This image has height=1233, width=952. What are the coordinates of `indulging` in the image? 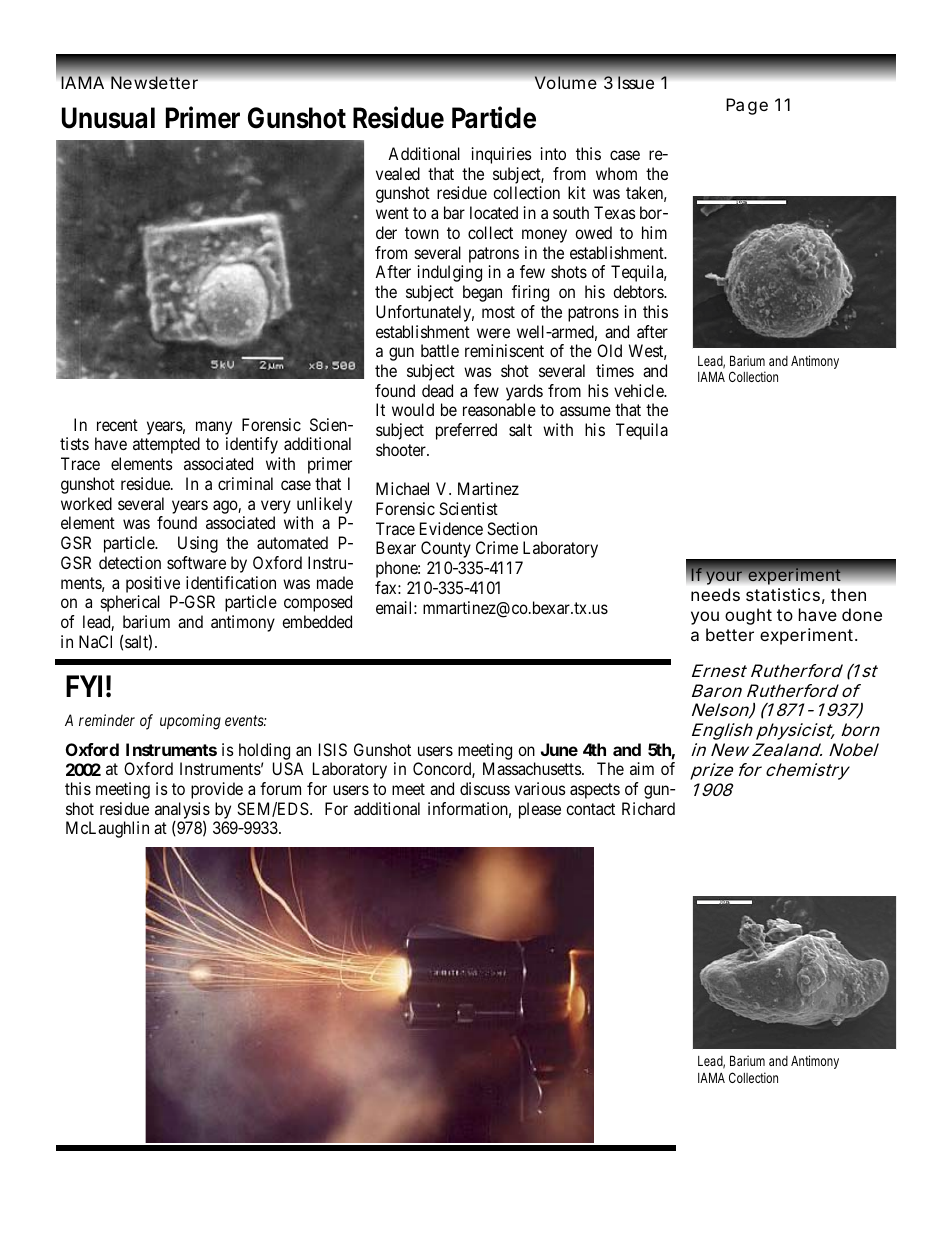 It's located at (450, 273).
